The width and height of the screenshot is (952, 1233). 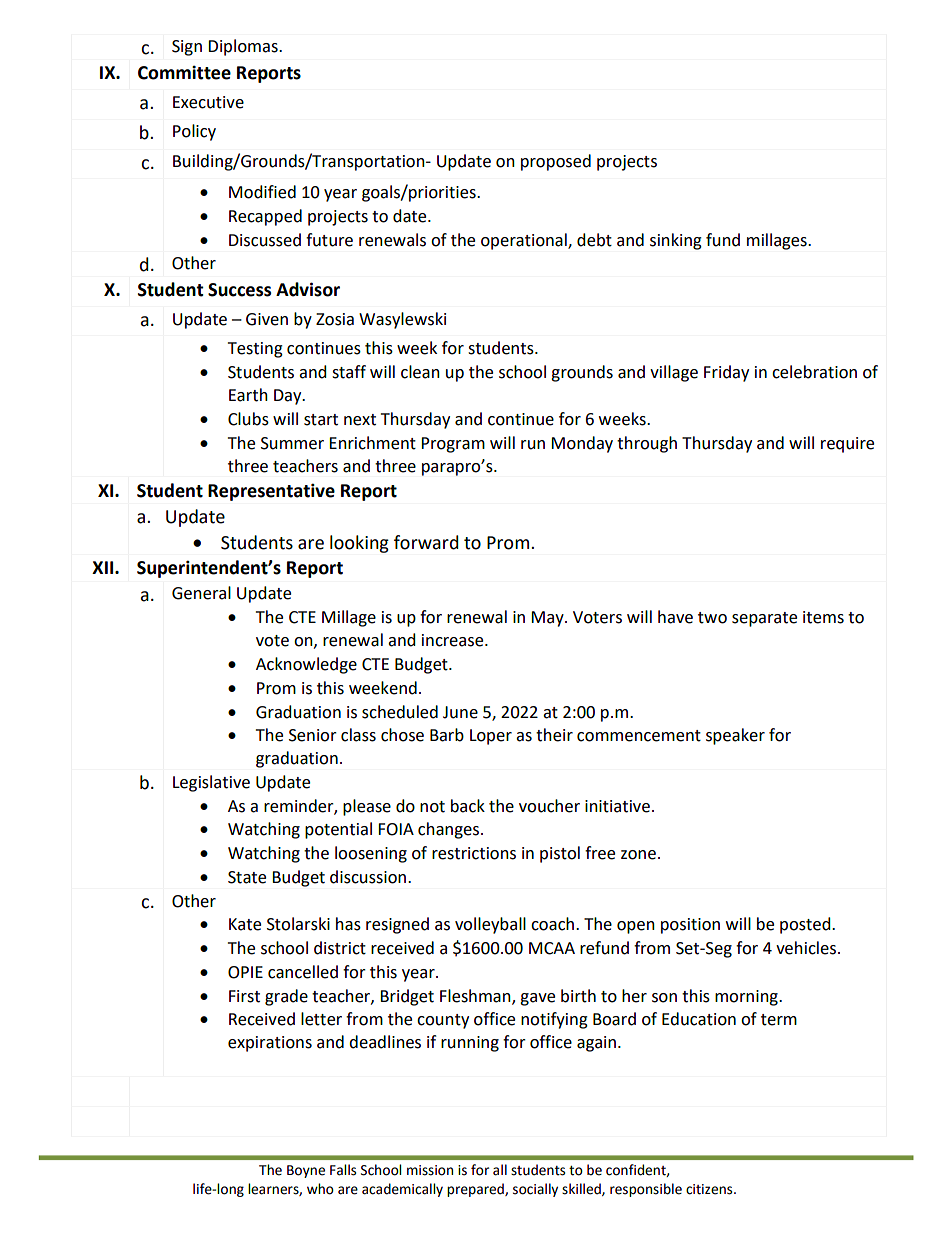 What do you see at coordinates (548, 619) in the screenshot?
I see `May` at bounding box center [548, 619].
